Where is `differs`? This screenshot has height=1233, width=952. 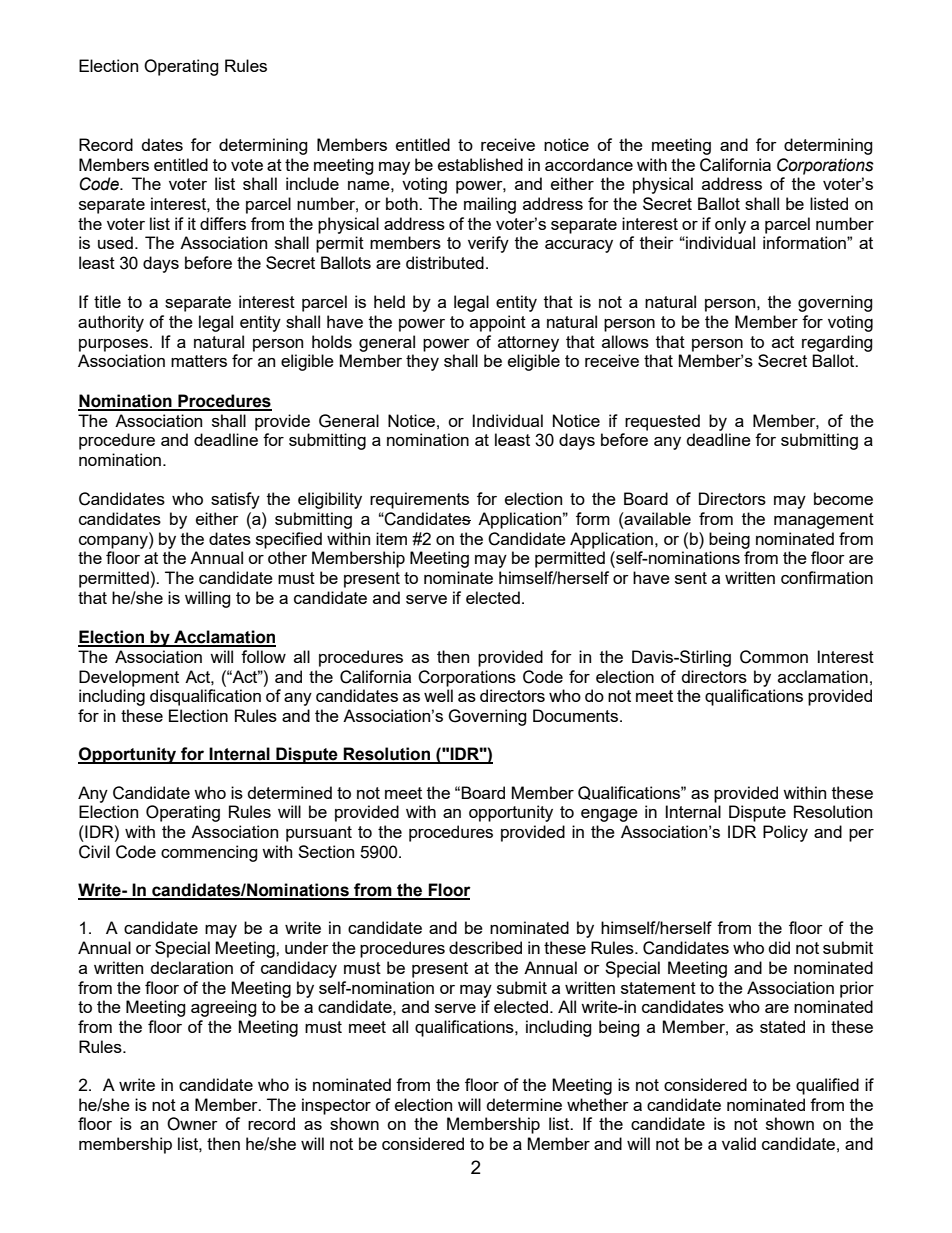
differs is located at coordinates (223, 223).
